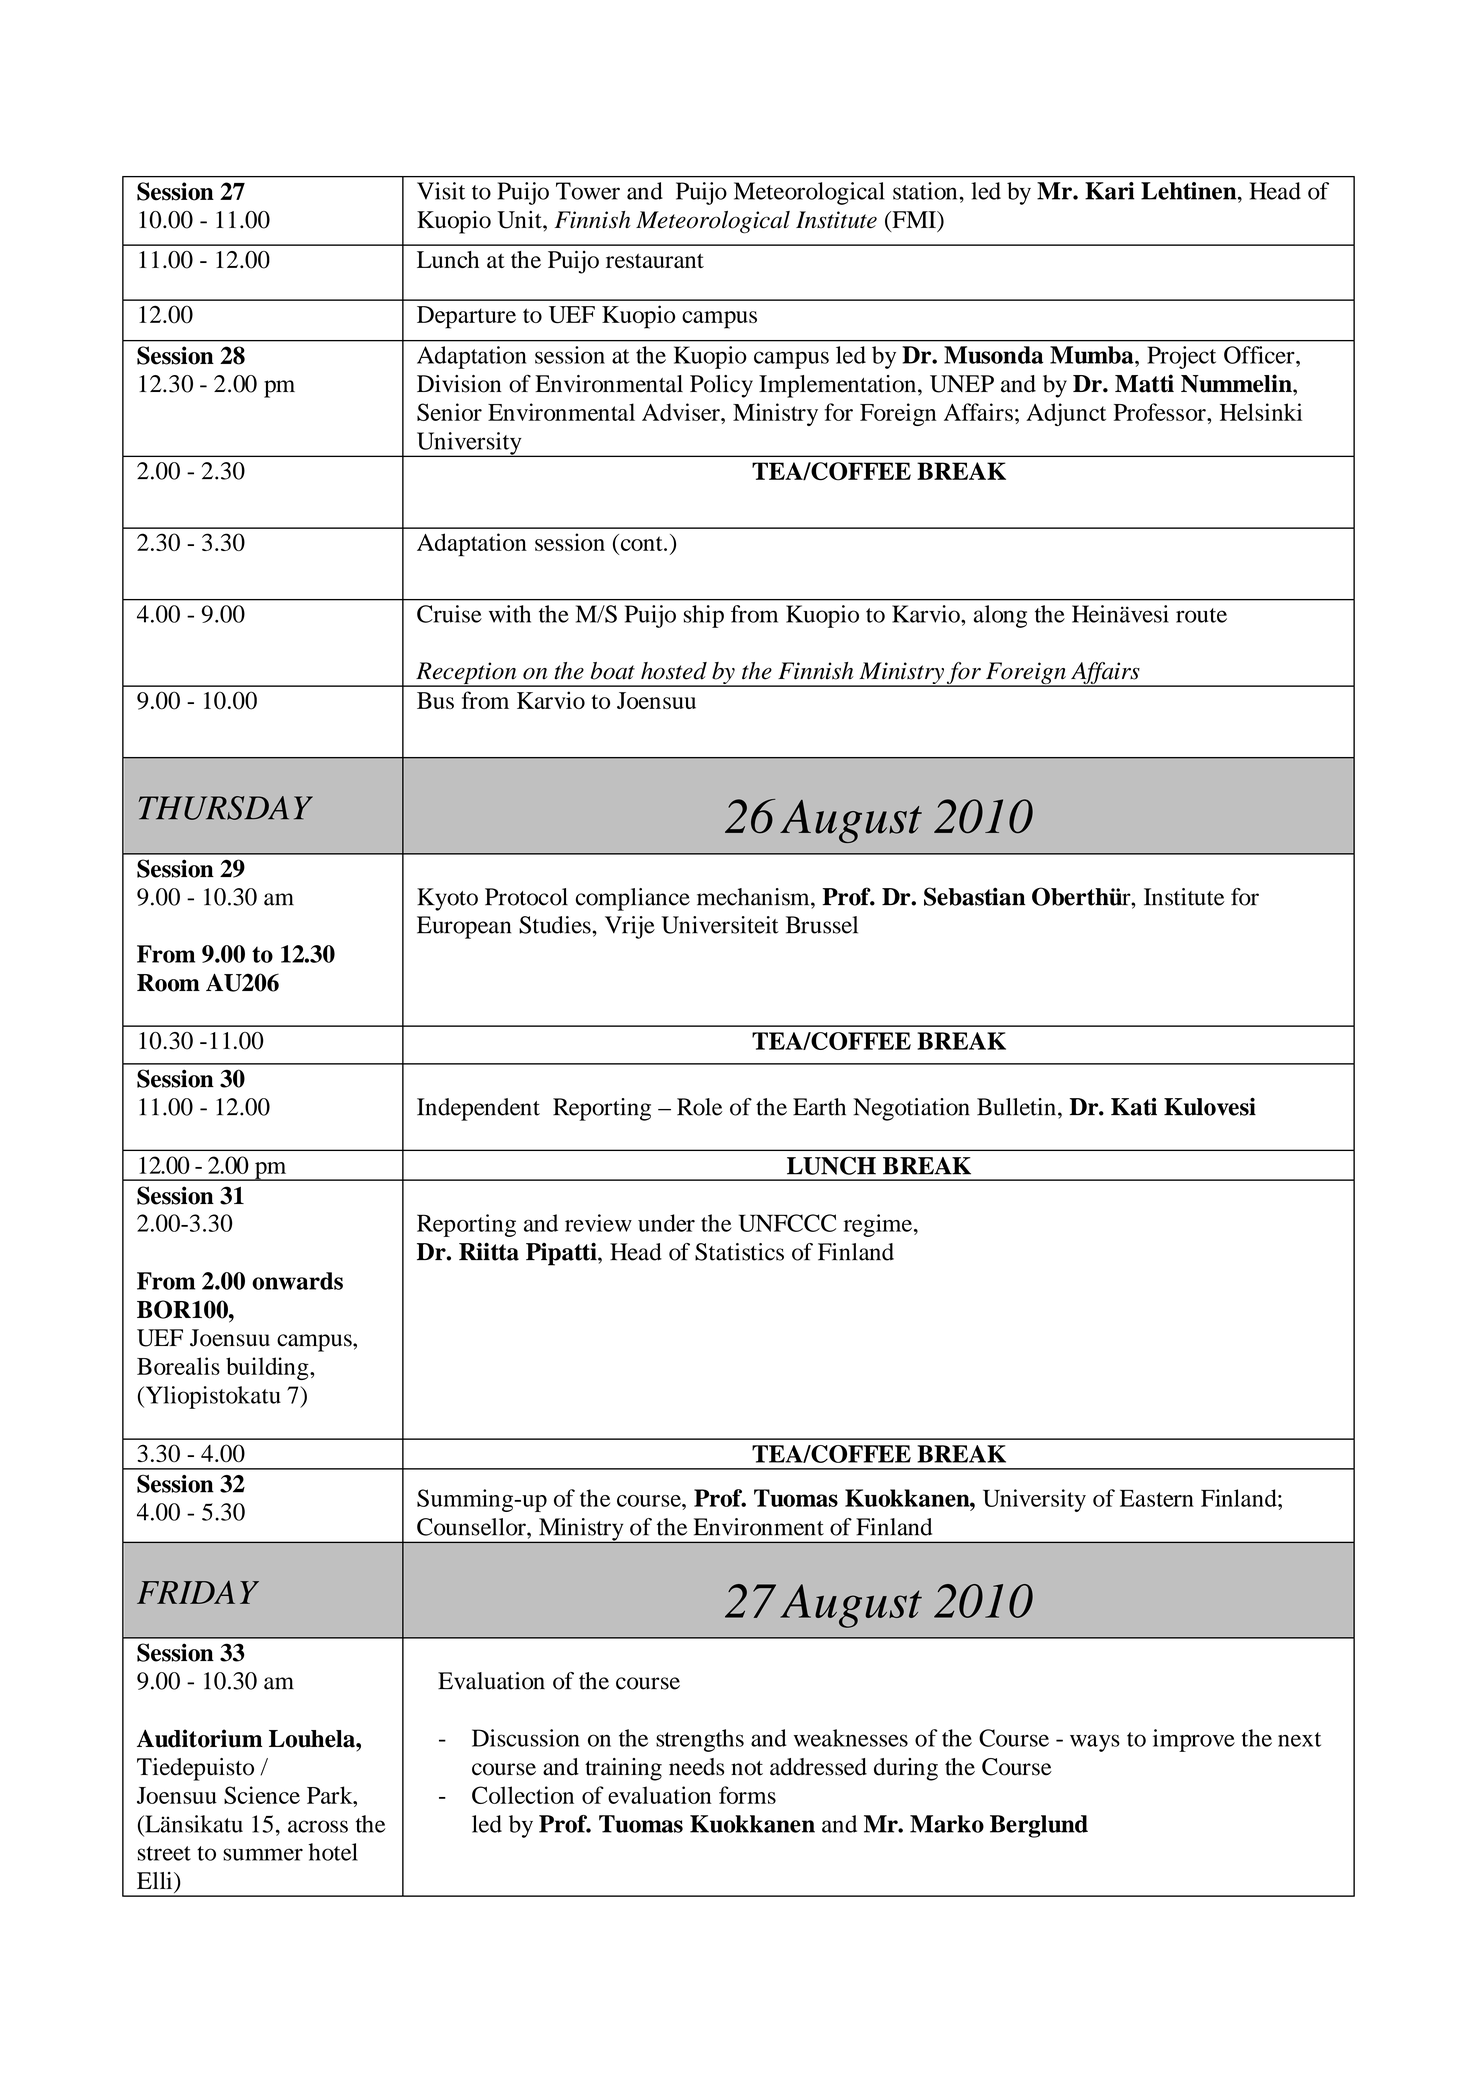  Describe the element at coordinates (449, 614) in the screenshot. I see `Cruise` at that location.
